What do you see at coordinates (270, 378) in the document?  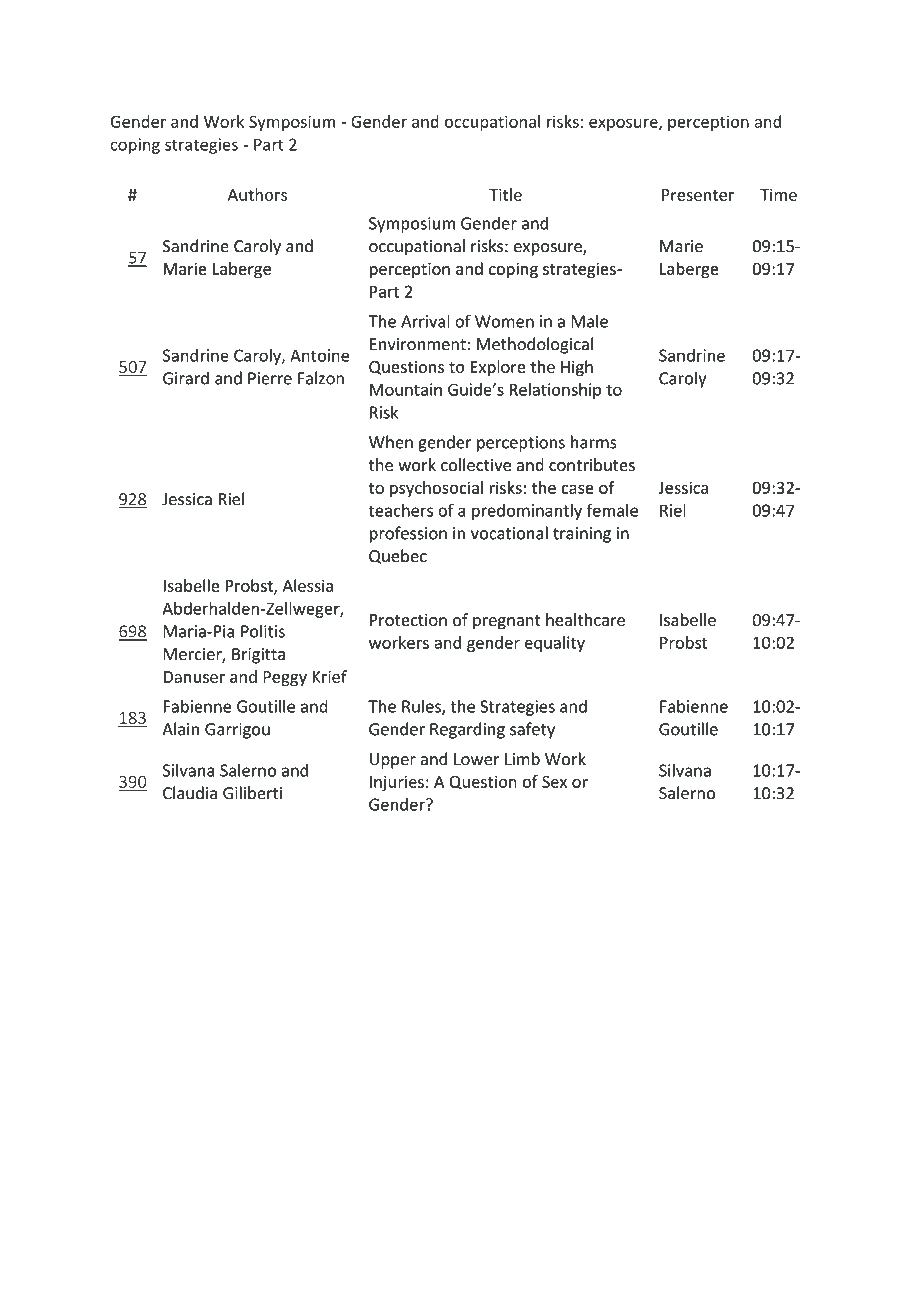 I see `Pierre` at bounding box center [270, 378].
